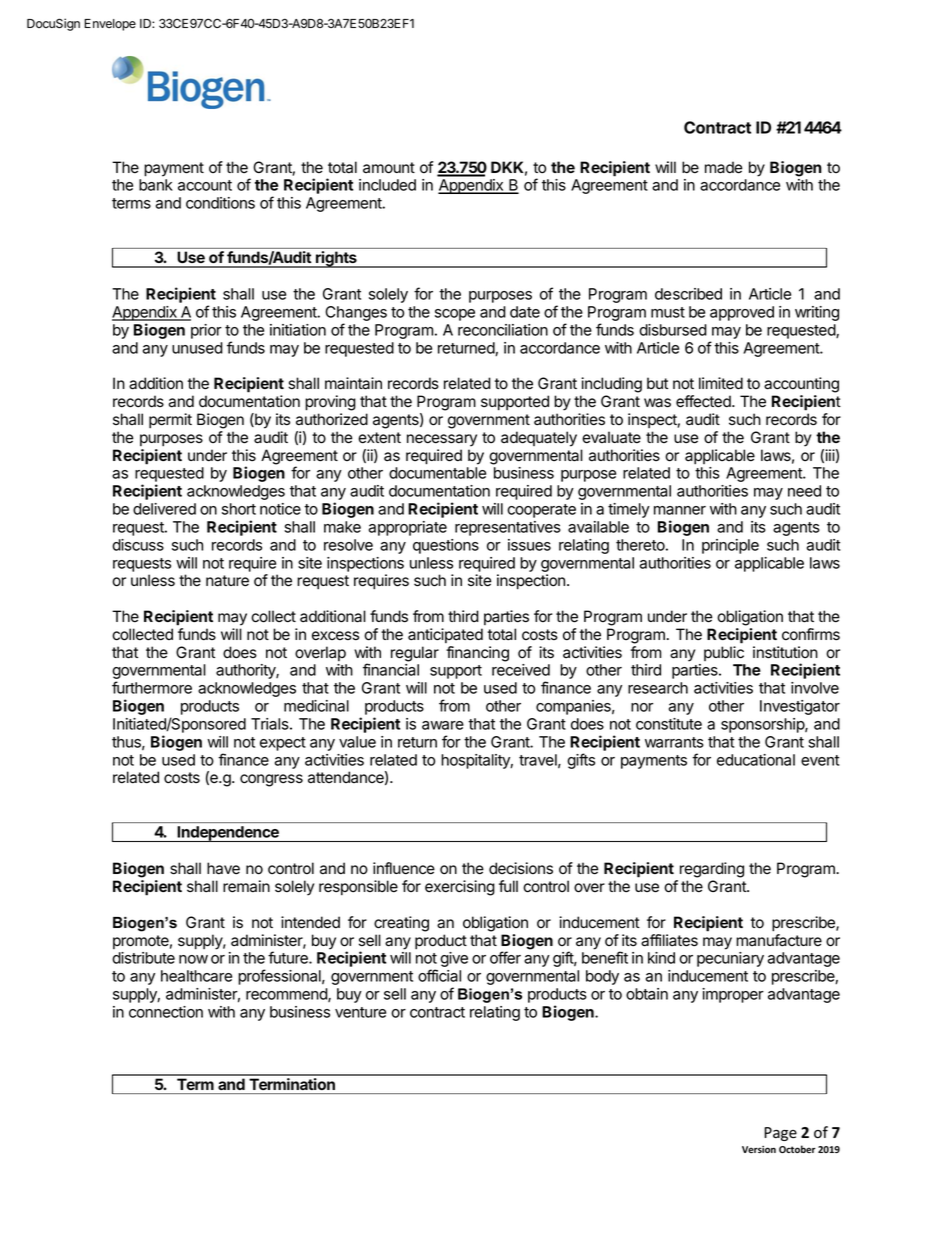  I want to click on public, so click(724, 653).
